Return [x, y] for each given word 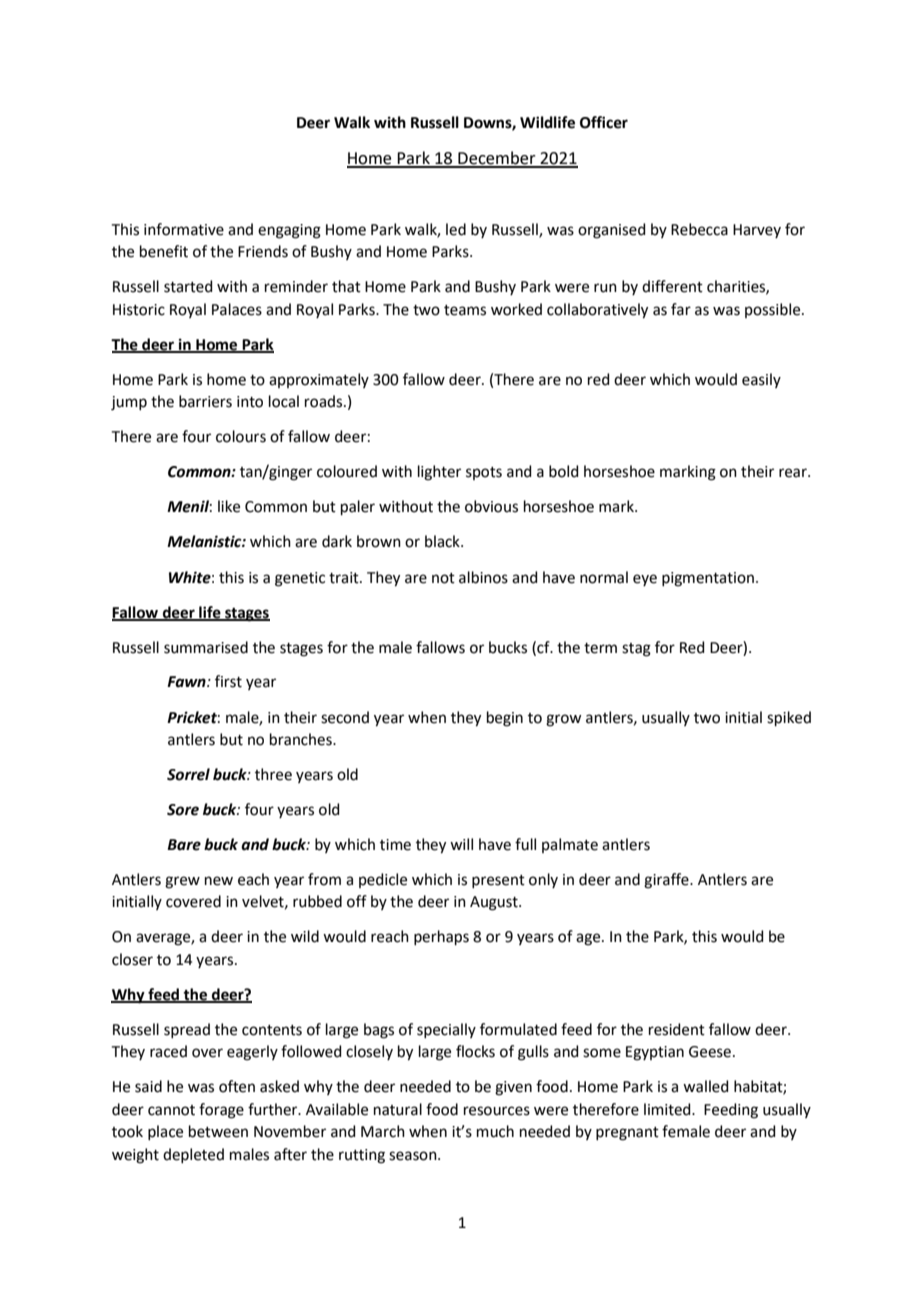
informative [184, 229]
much [495, 1131]
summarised [206, 647]
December [497, 159]
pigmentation [708, 579]
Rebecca [699, 229]
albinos [483, 577]
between [218, 1131]
